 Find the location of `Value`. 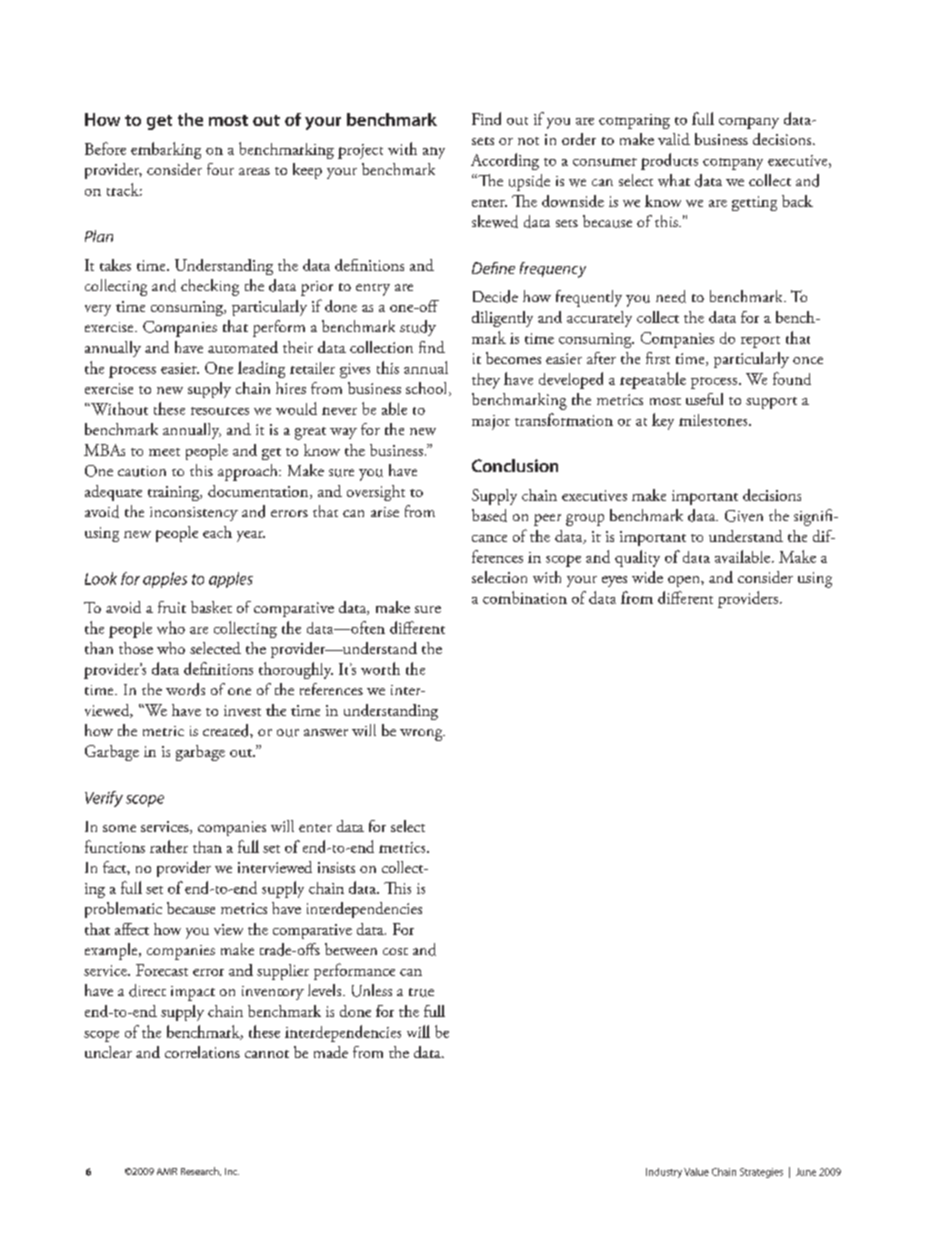

Value is located at coordinates (696, 1172).
